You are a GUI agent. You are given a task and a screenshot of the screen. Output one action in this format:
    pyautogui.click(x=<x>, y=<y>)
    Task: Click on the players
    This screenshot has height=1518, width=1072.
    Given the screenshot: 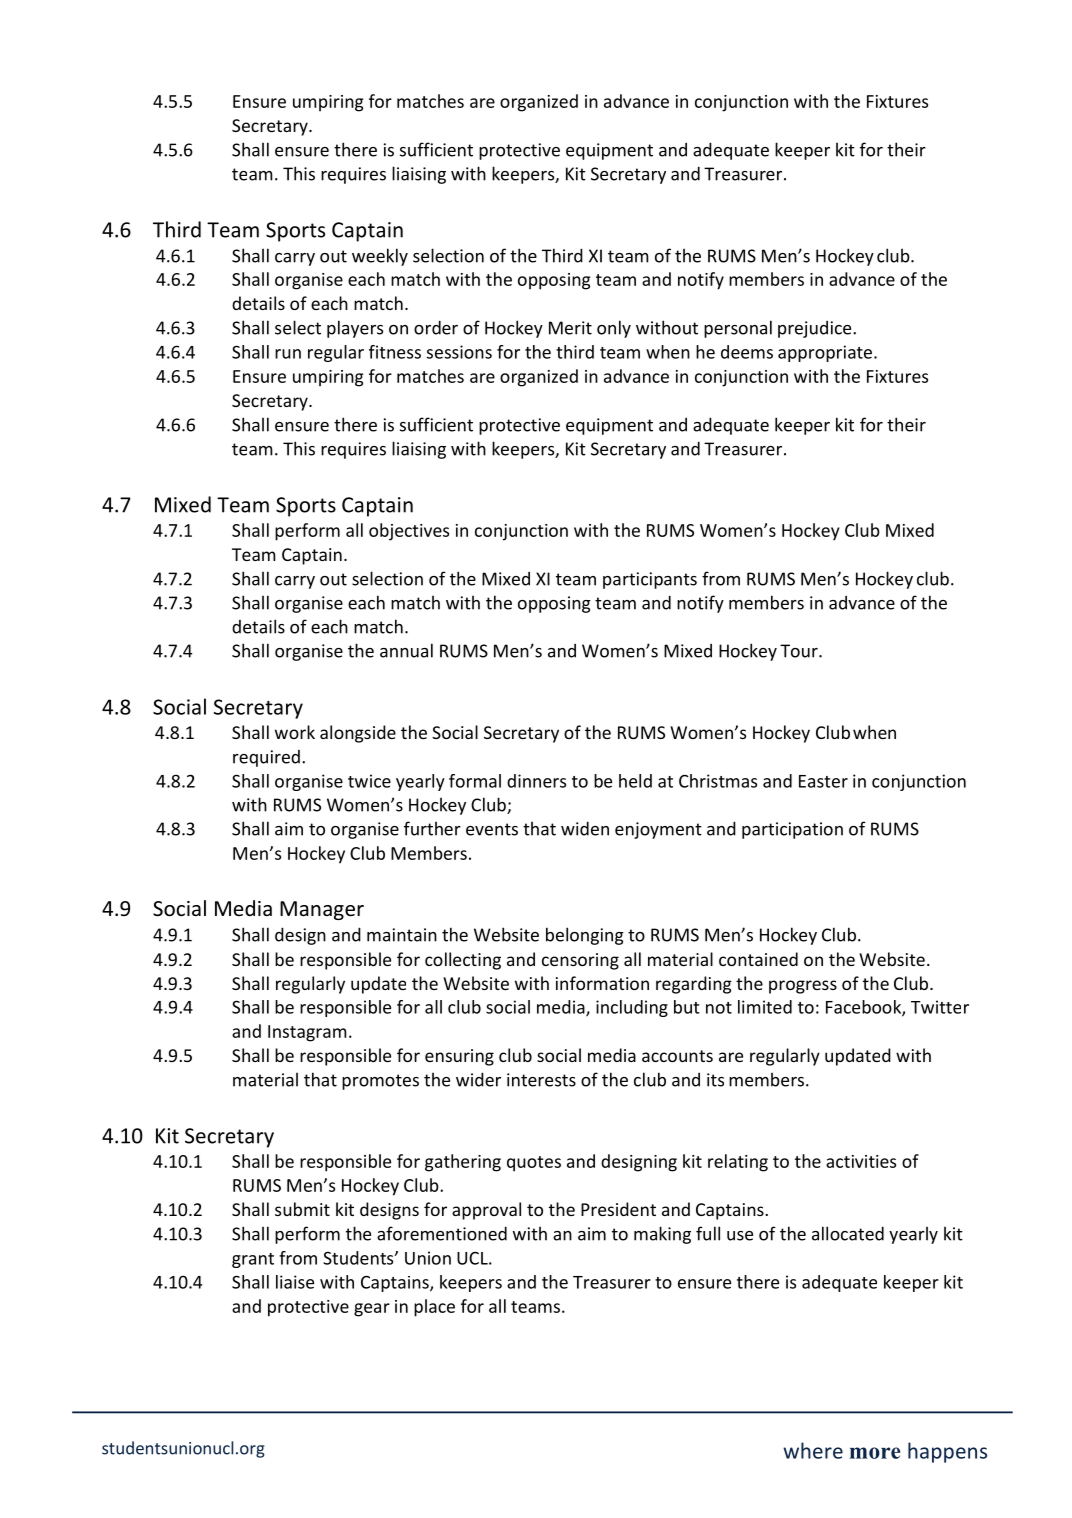 What is the action you would take?
    pyautogui.click(x=355, y=329)
